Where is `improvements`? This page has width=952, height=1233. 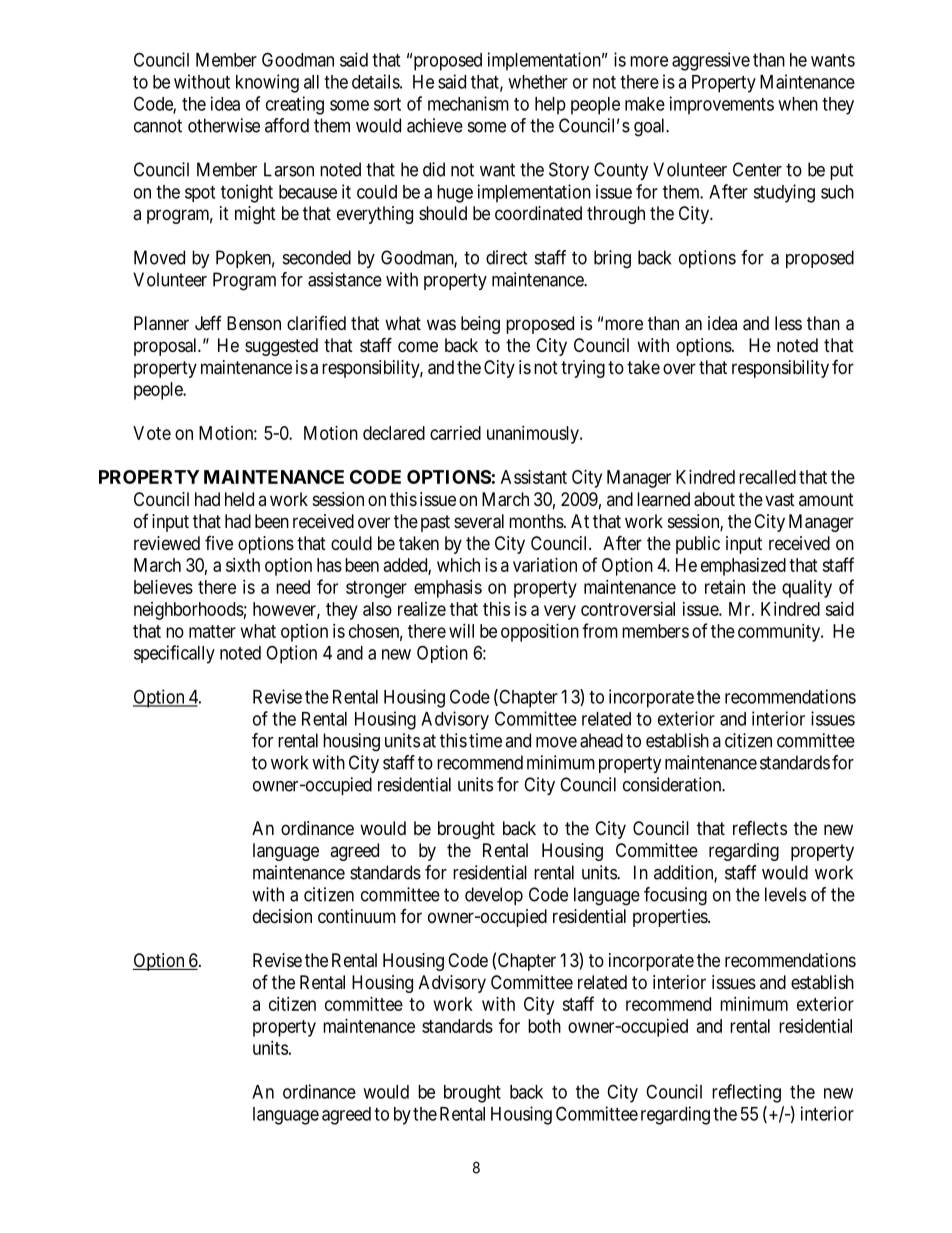
improvements is located at coordinates (722, 105).
